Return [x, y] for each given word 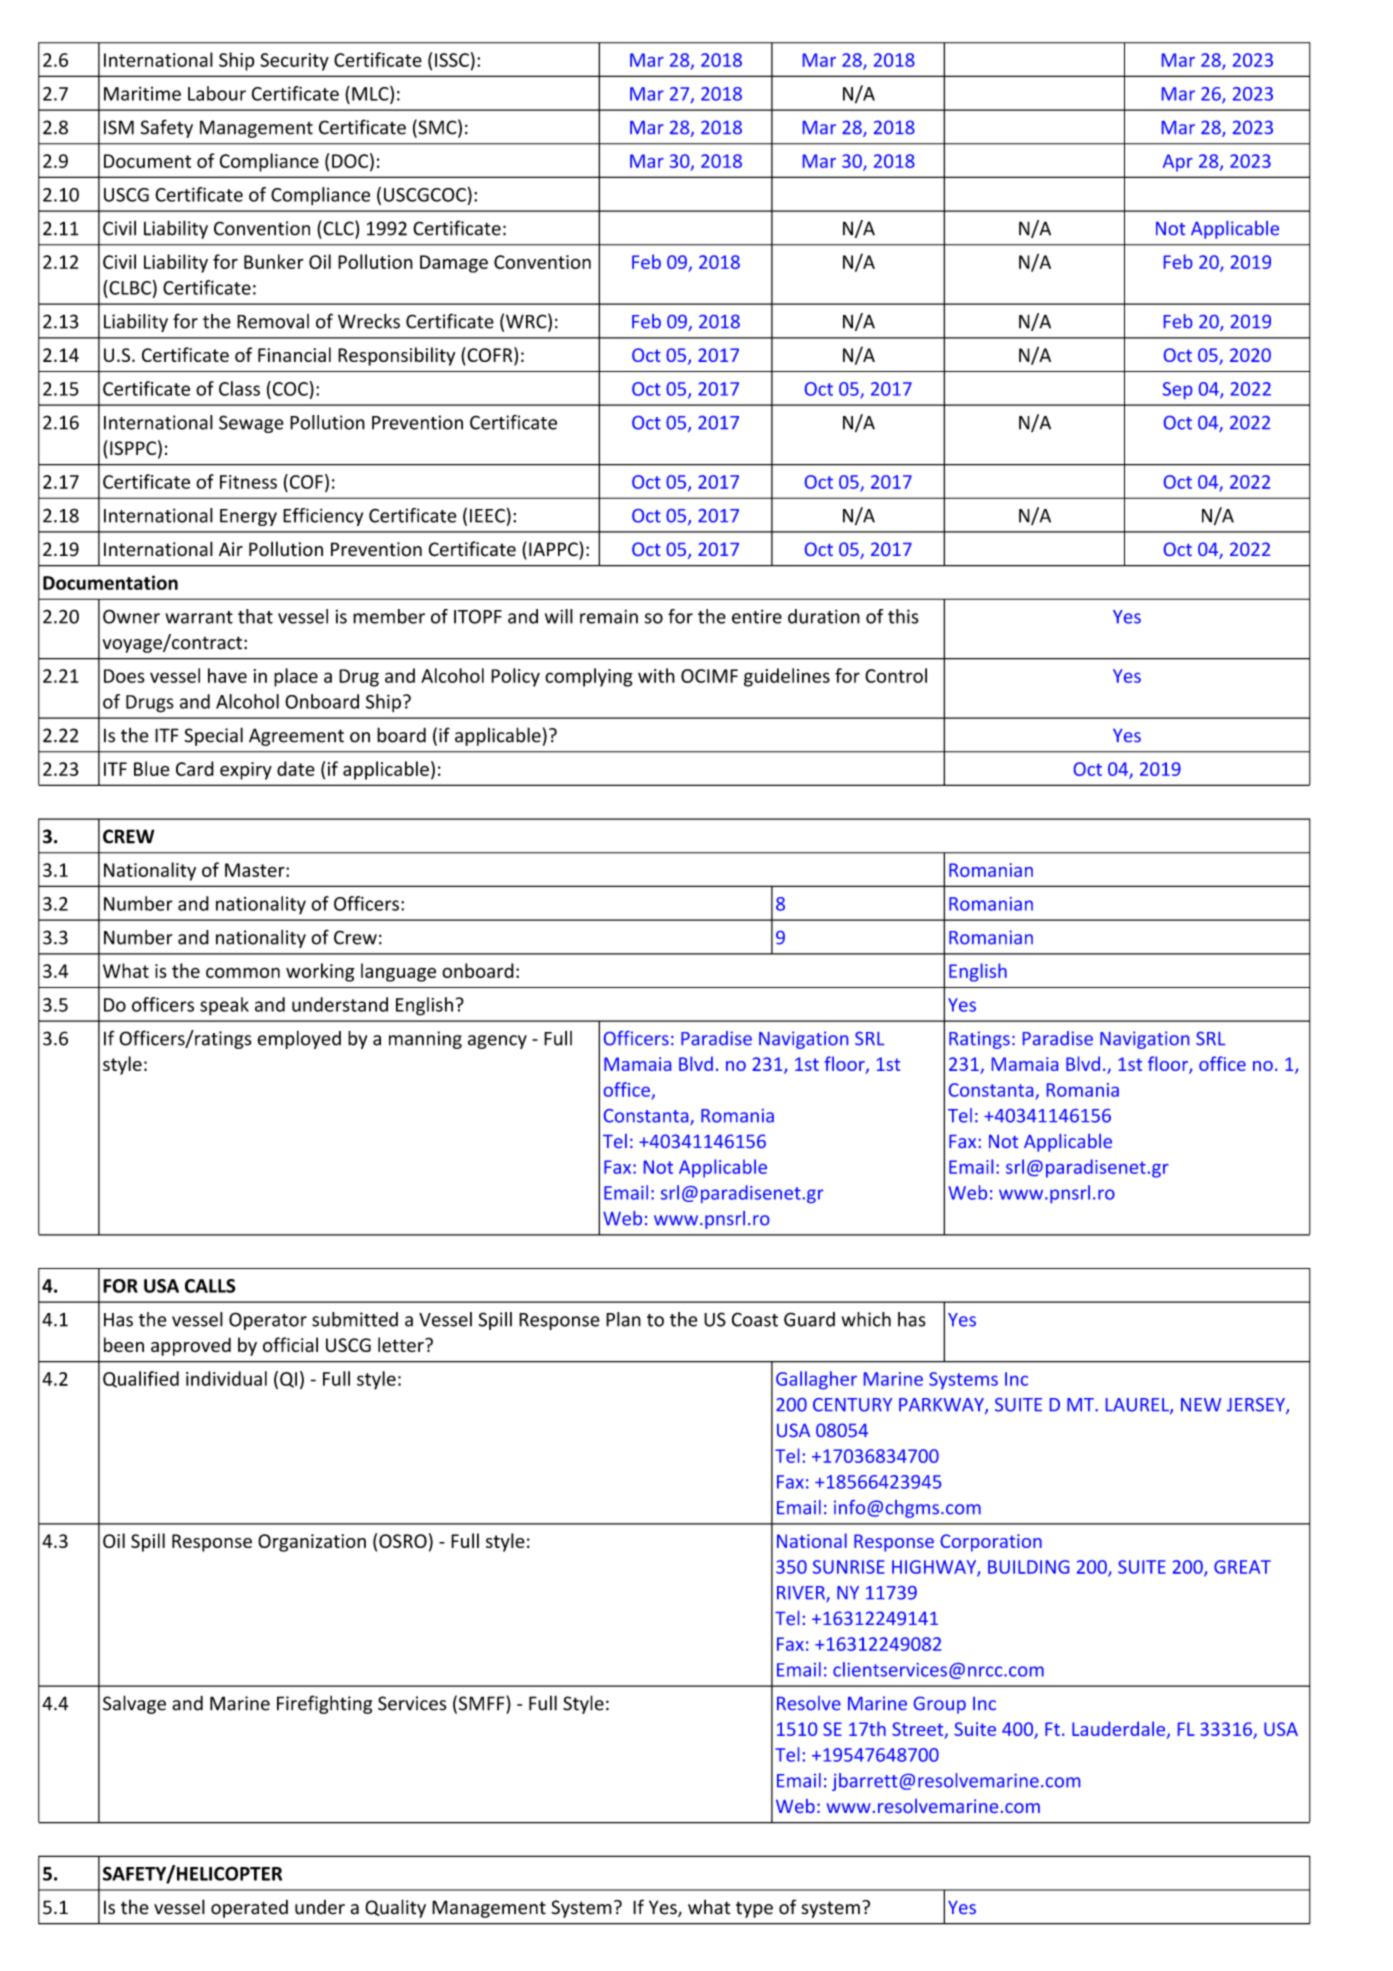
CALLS [210, 1286]
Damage [454, 264]
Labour [217, 93]
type [754, 1909]
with [656, 675]
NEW [1201, 1405]
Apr [1178, 163]
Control [896, 675]
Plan [623, 1319]
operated [249, 1909]
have [227, 675]
